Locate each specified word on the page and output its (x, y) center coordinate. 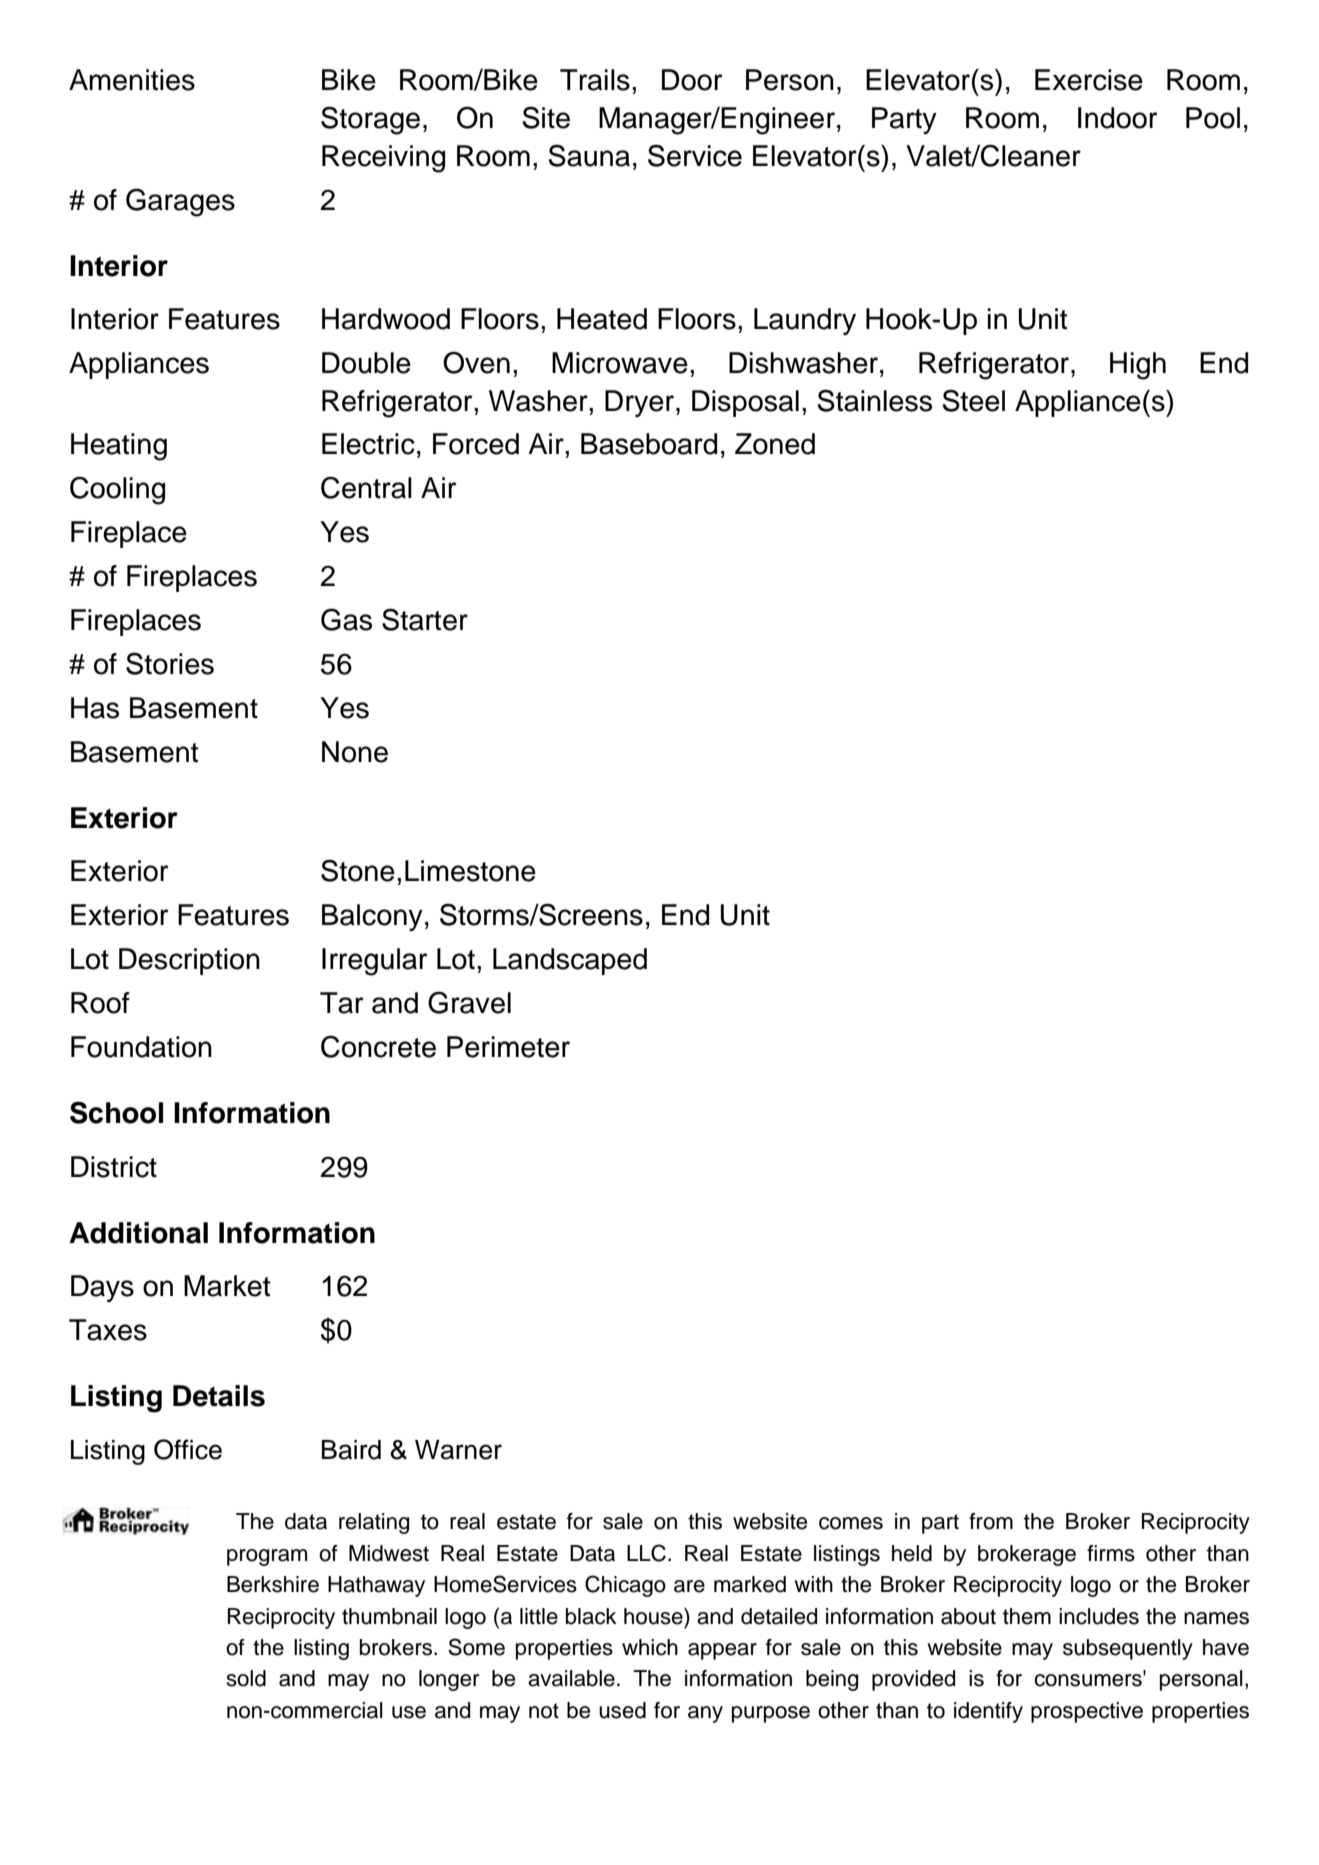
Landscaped (570, 961)
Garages (180, 202)
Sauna (589, 155)
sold (246, 1678)
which (650, 1647)
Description (189, 961)
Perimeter (508, 1047)
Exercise (1089, 80)
